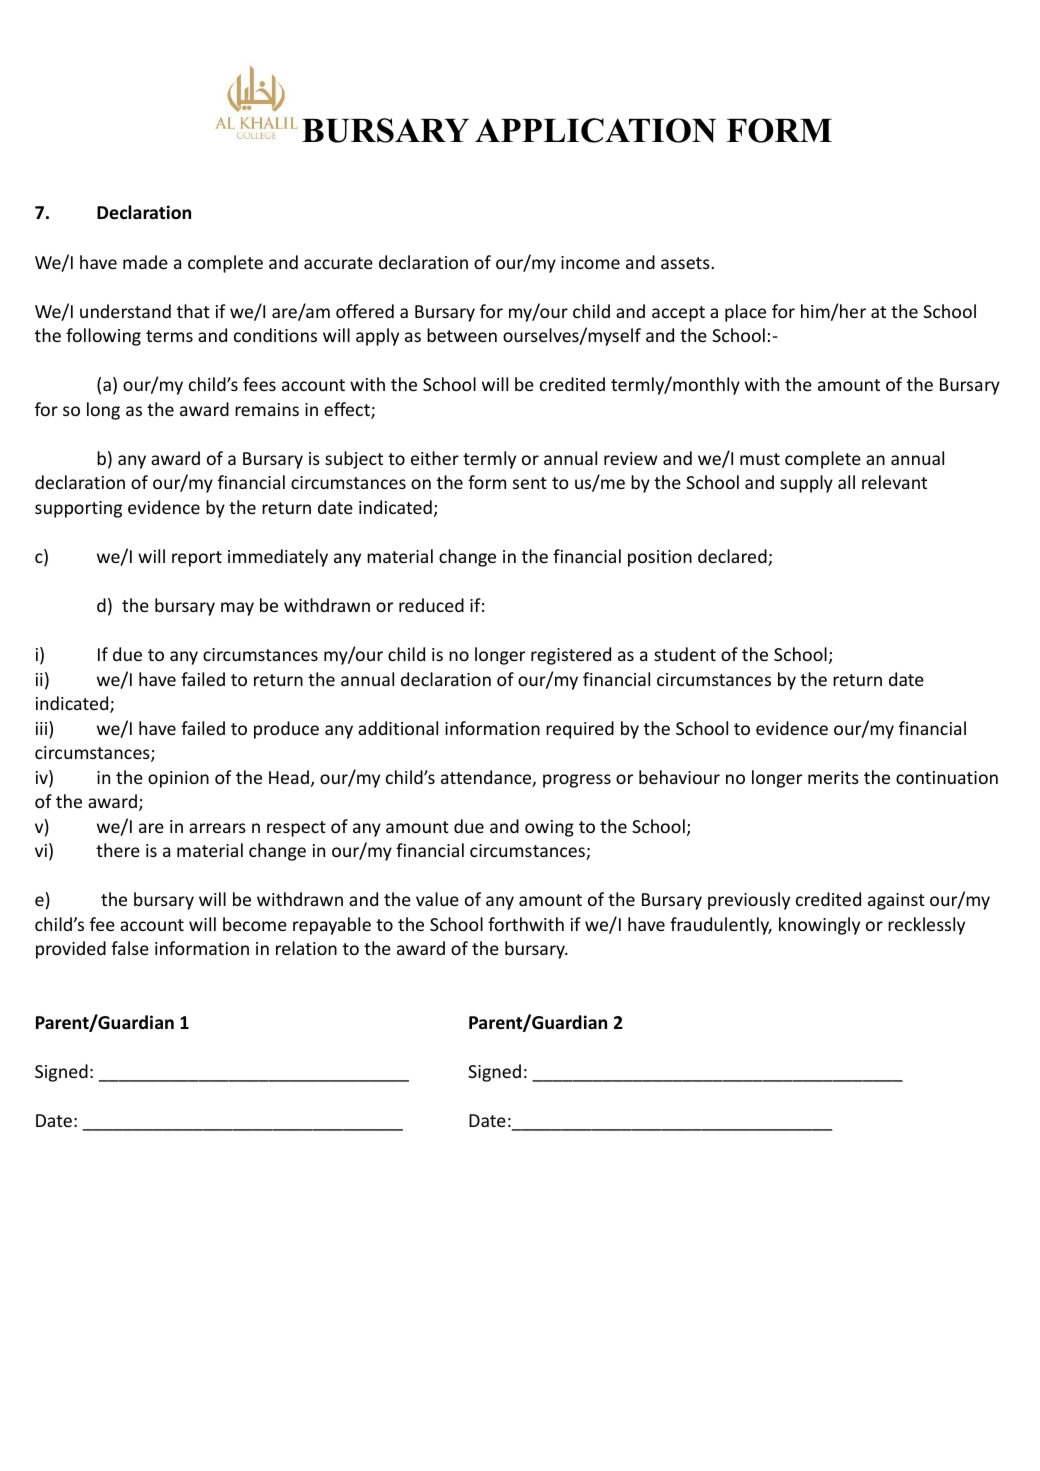 This screenshot has width=1040, height=1471. What do you see at coordinates (435, 458) in the screenshot?
I see `either` at bounding box center [435, 458].
